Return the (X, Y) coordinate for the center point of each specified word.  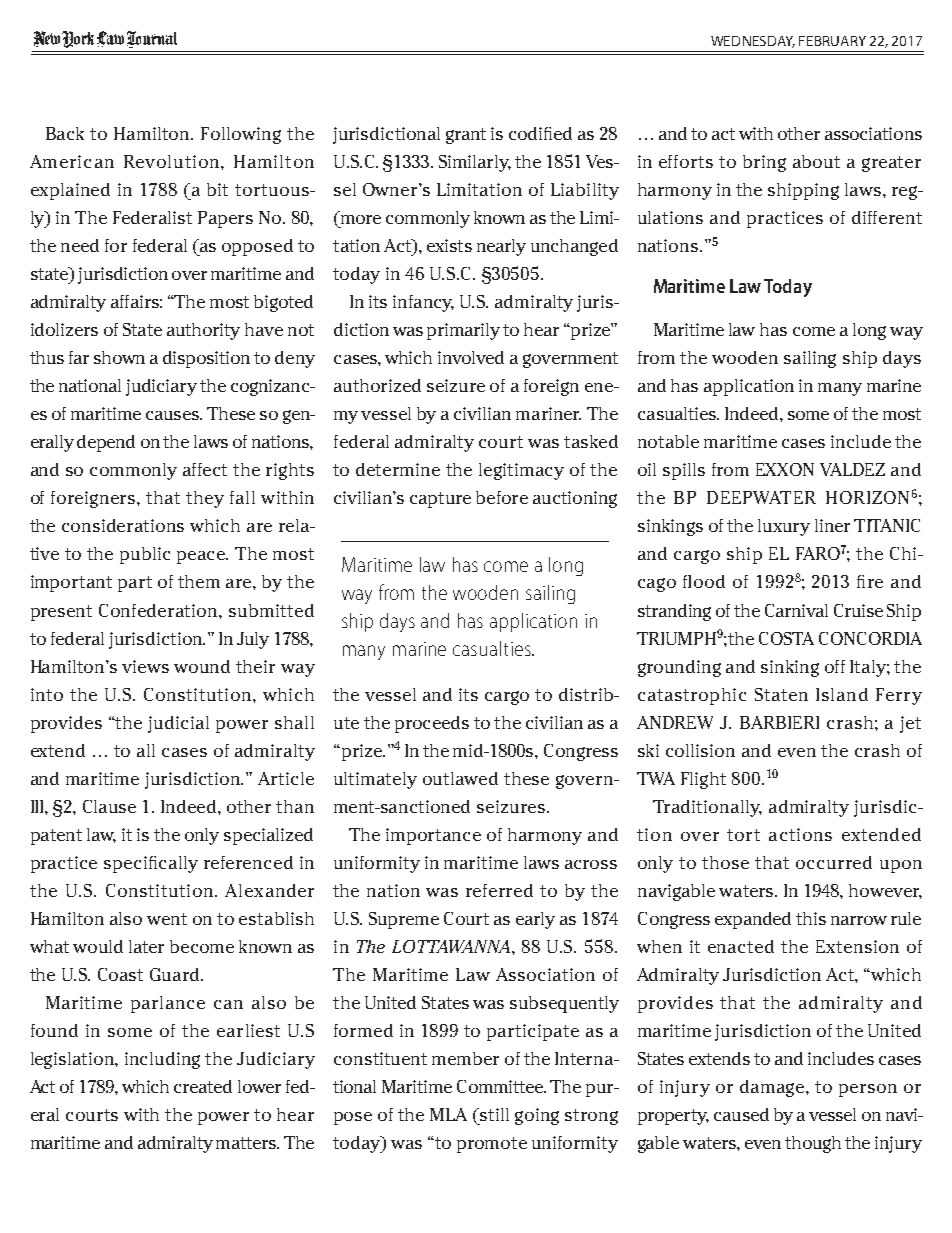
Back (65, 133)
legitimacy (521, 471)
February (832, 41)
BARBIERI (779, 722)
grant (466, 136)
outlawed (460, 778)
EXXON (785, 469)
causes (173, 415)
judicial (178, 724)
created (203, 1086)
